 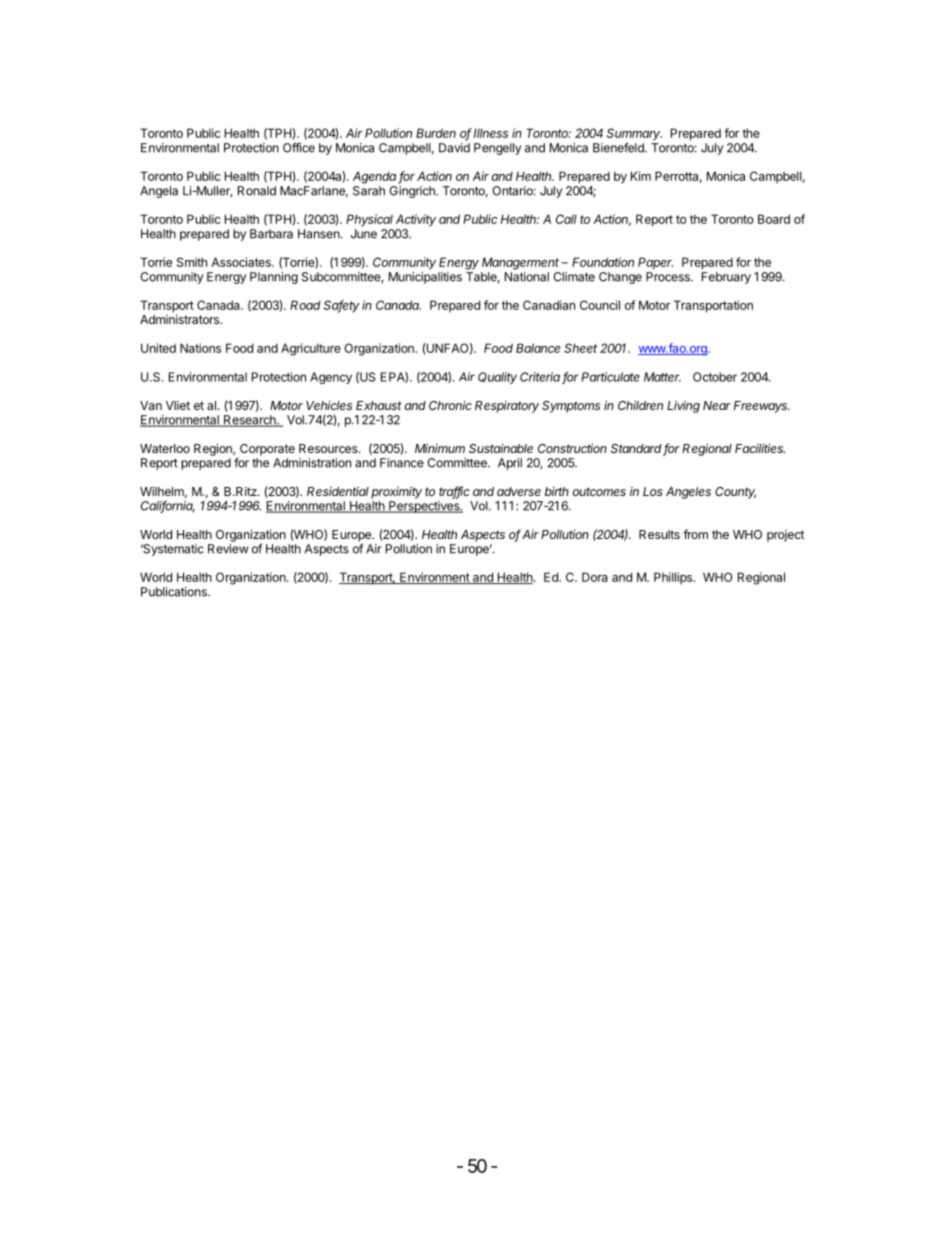 I want to click on Paper, so click(x=655, y=263).
